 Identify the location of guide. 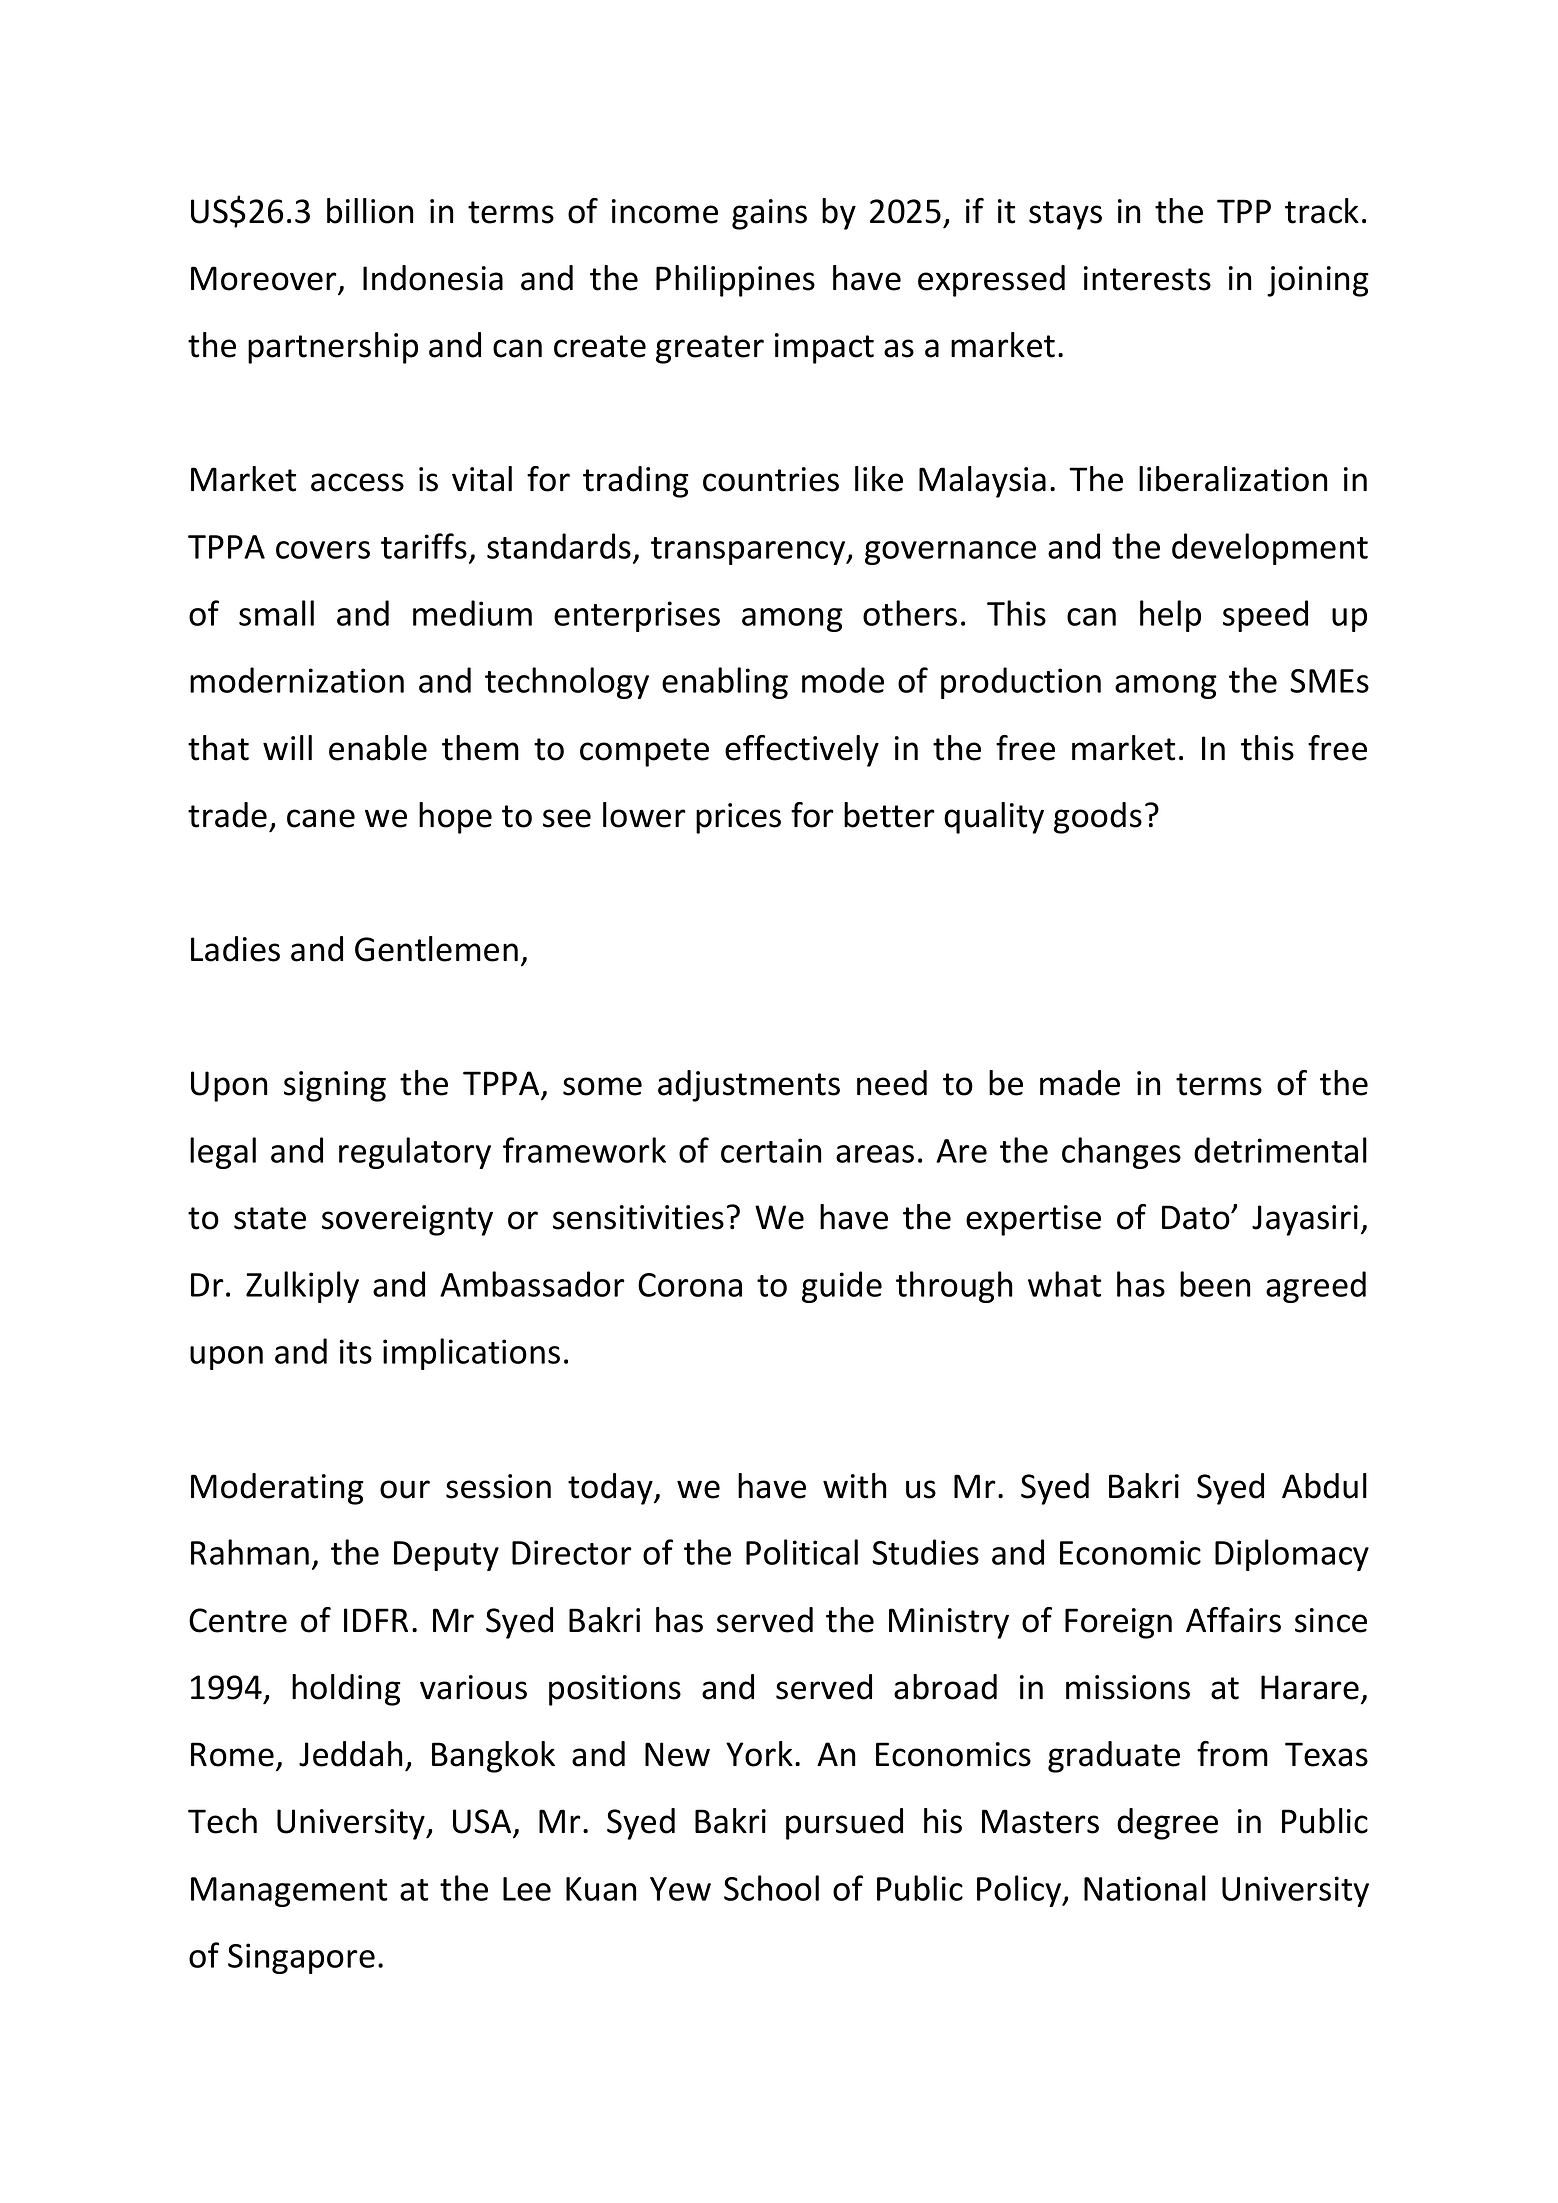
(842, 1287).
